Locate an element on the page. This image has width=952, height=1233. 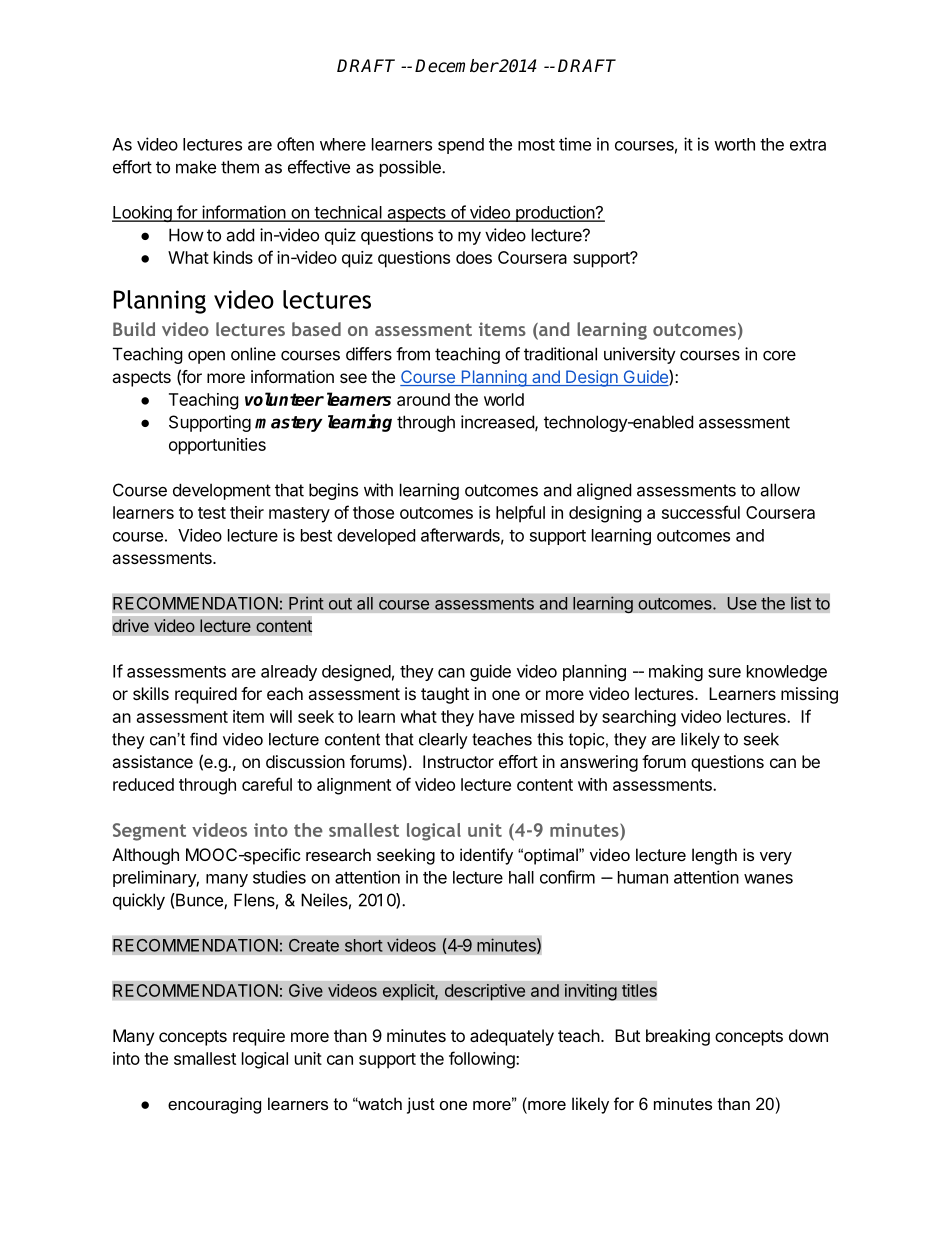
Use is located at coordinates (742, 603).
